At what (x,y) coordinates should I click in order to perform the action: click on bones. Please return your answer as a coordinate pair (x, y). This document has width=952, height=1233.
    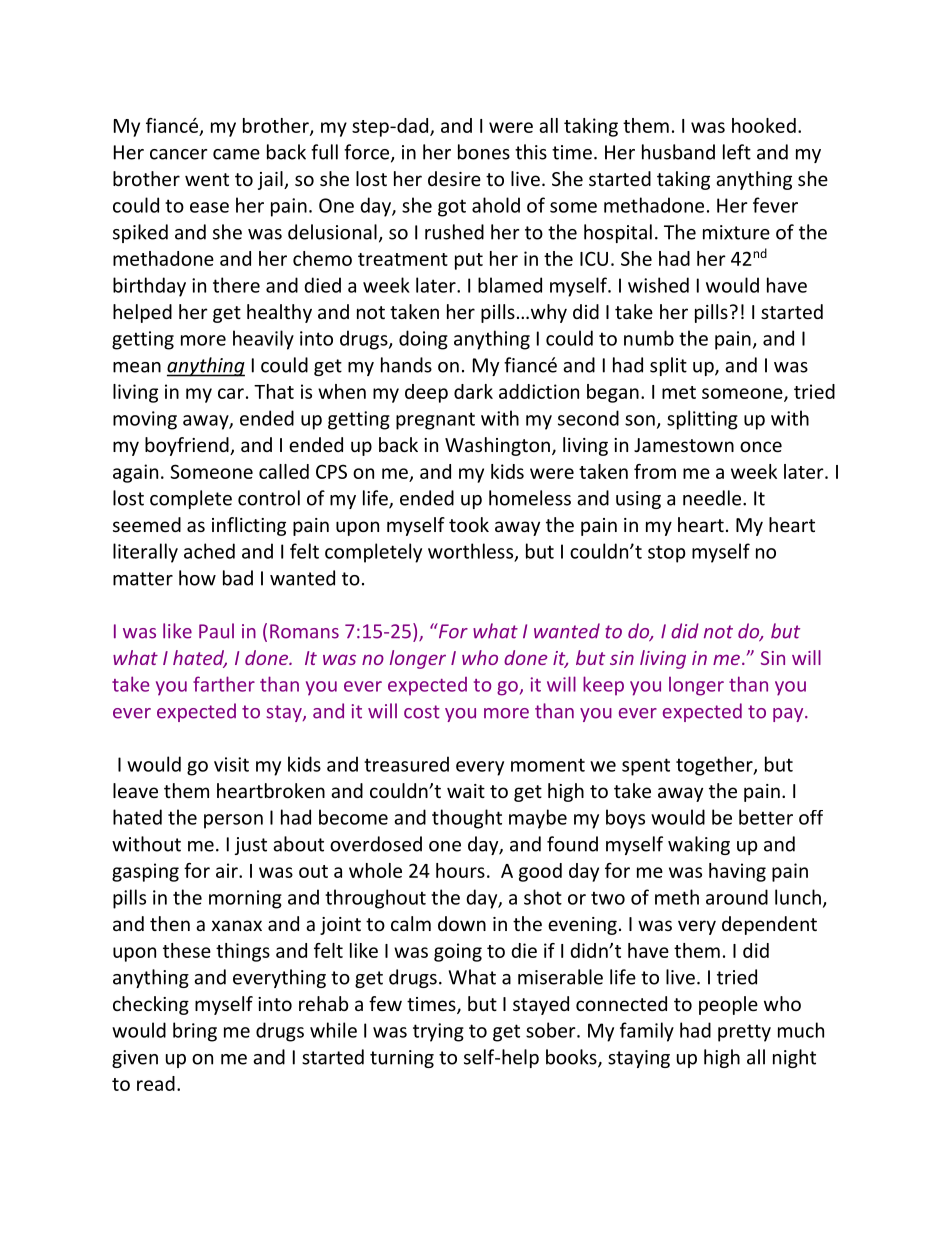
    Looking at the image, I should click on (484, 152).
